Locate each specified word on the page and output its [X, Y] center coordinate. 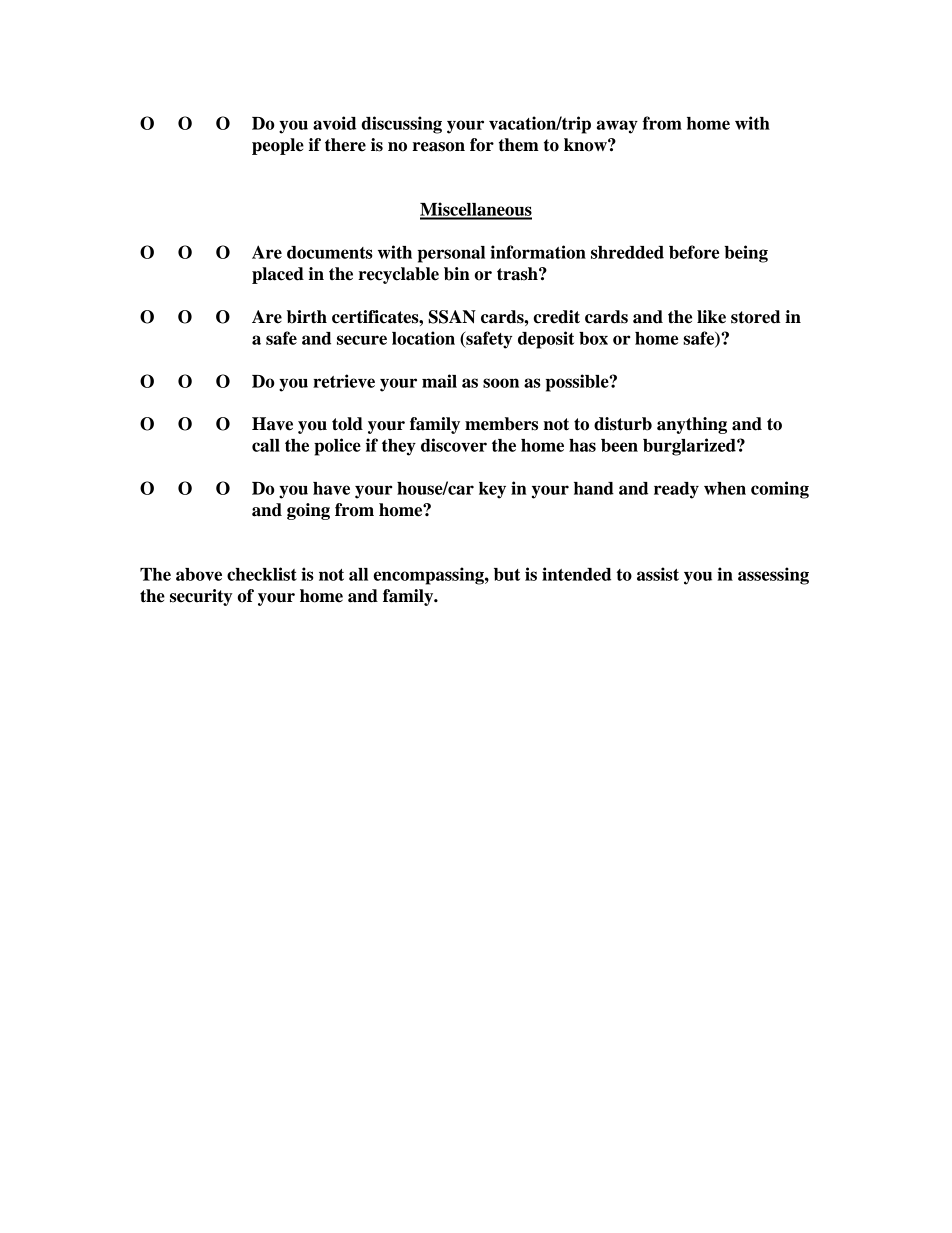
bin [457, 274]
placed [278, 275]
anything [692, 425]
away [617, 127]
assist [658, 574]
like [711, 317]
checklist [262, 574]
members [501, 424]
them [519, 145]
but [507, 574]
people [278, 146]
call [266, 445]
